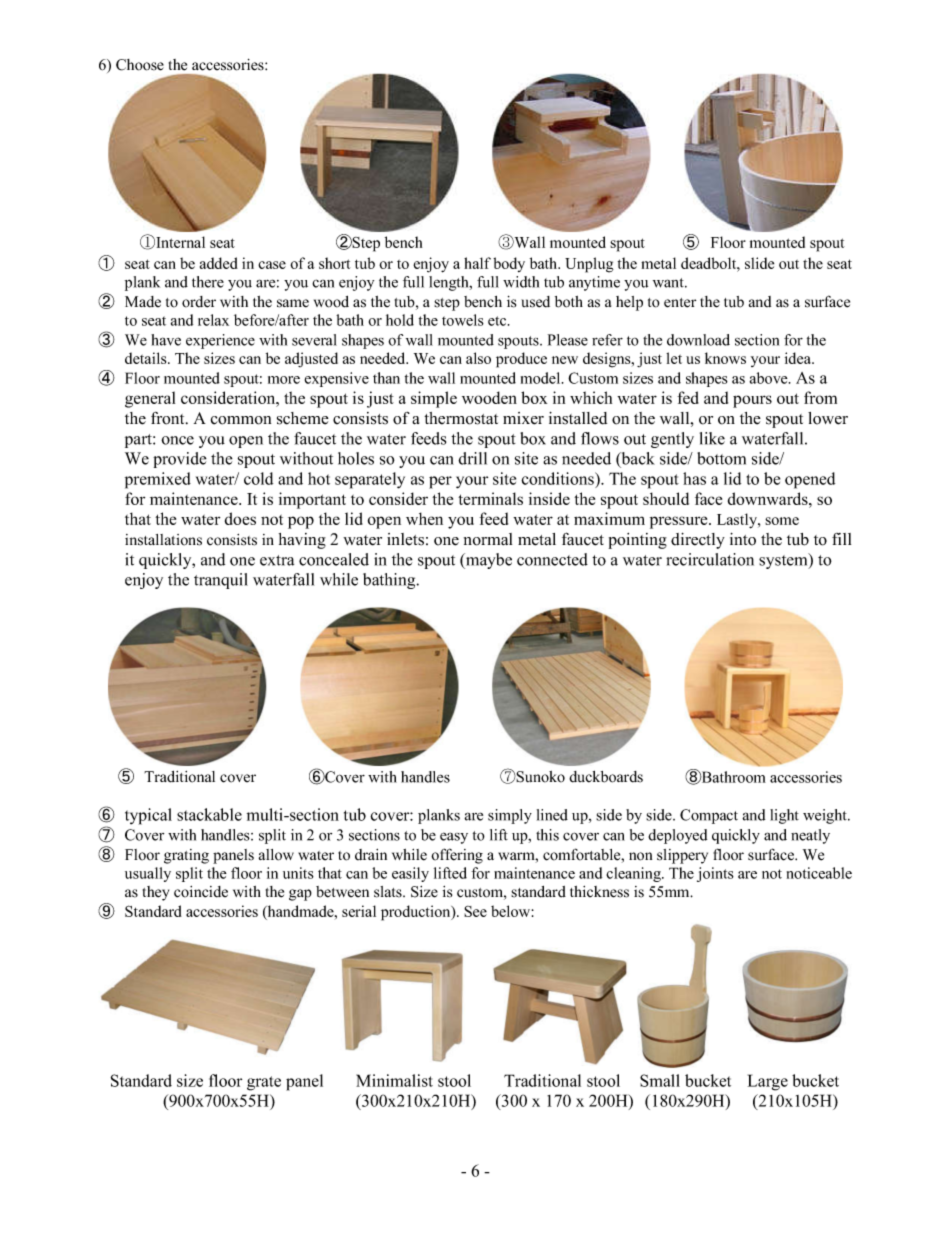 This document has height=1233, width=952. I want to click on maybe, so click(488, 561).
